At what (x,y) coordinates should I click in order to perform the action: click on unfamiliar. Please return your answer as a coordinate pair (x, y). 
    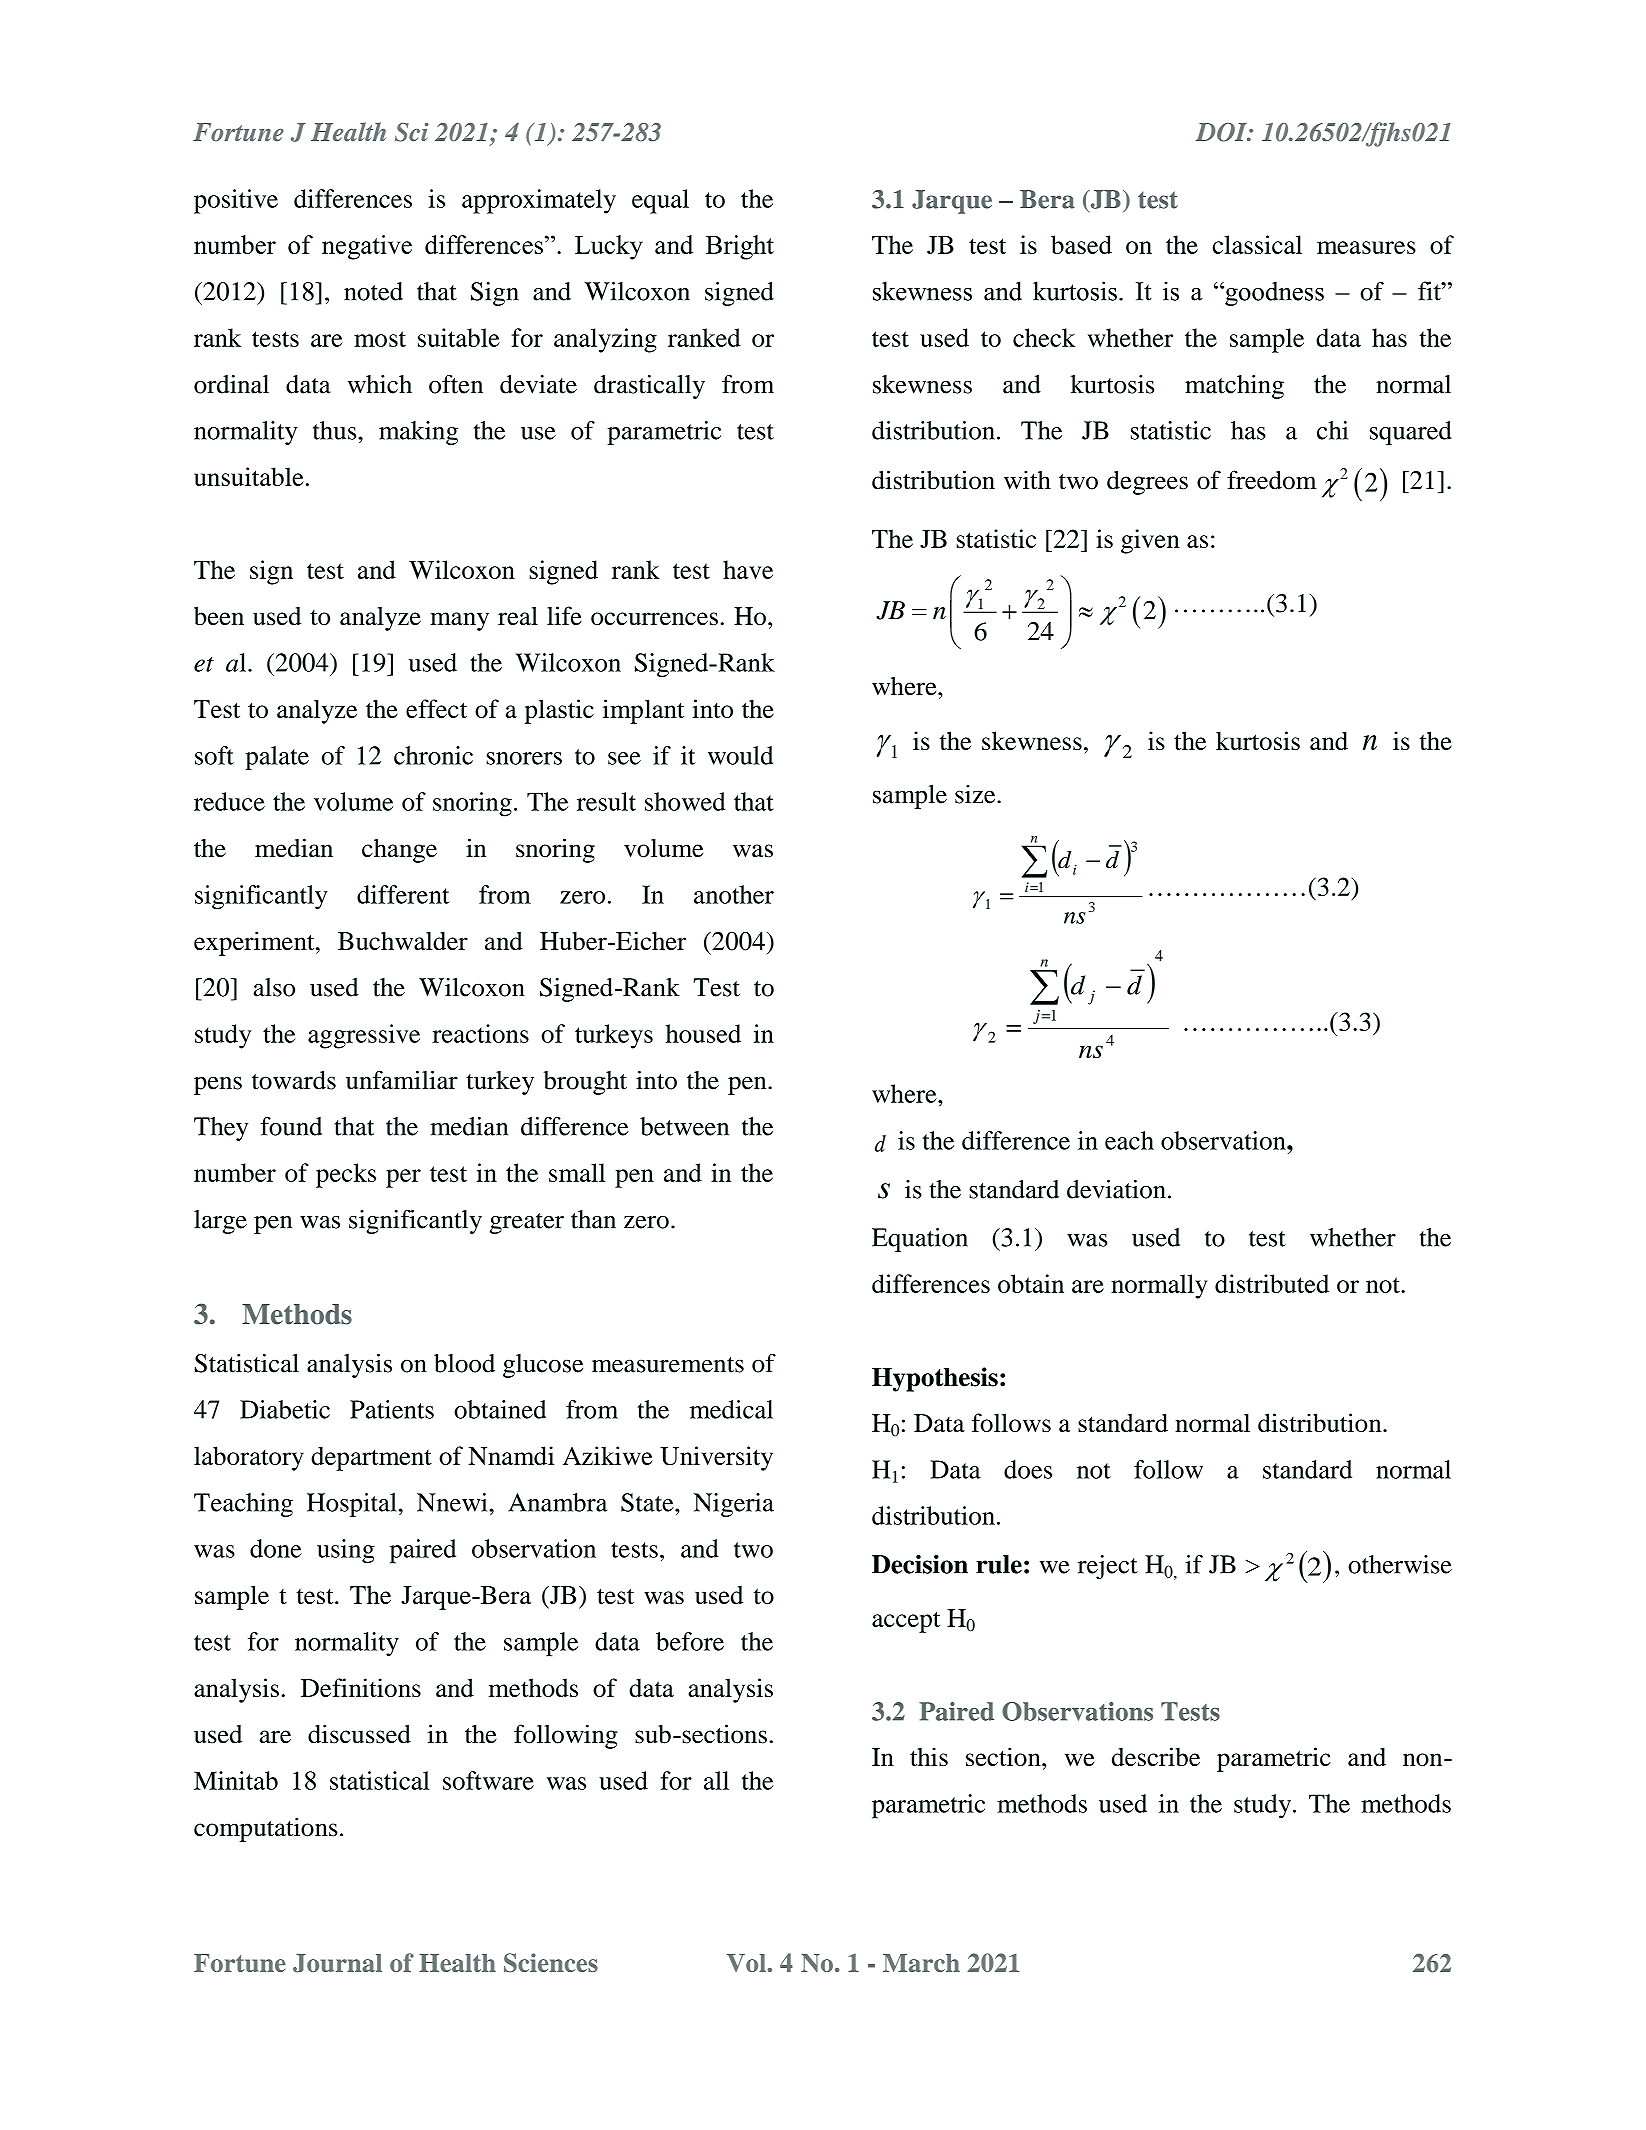
    Looking at the image, I should click on (402, 1080).
